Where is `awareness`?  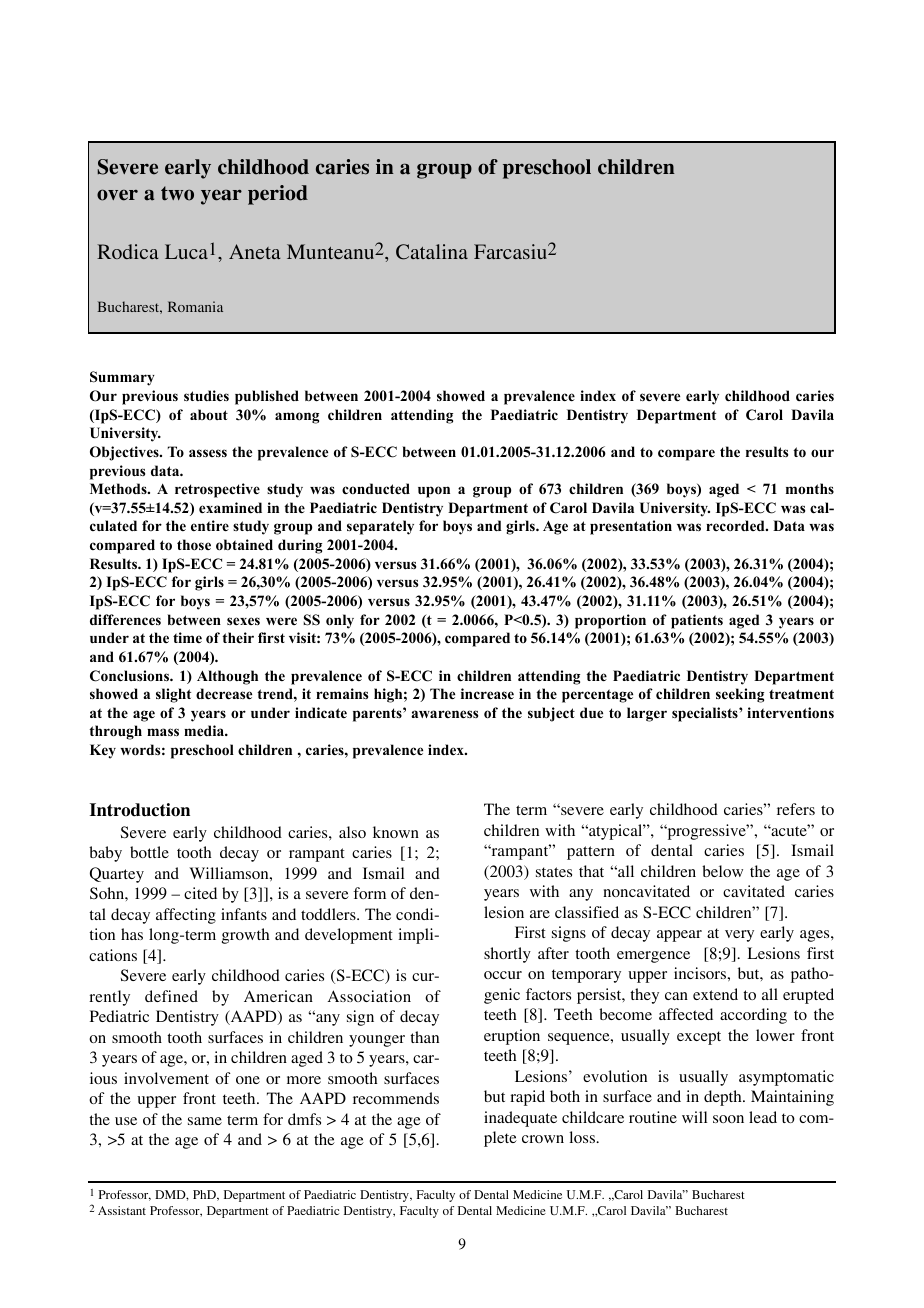 awareness is located at coordinates (444, 714).
